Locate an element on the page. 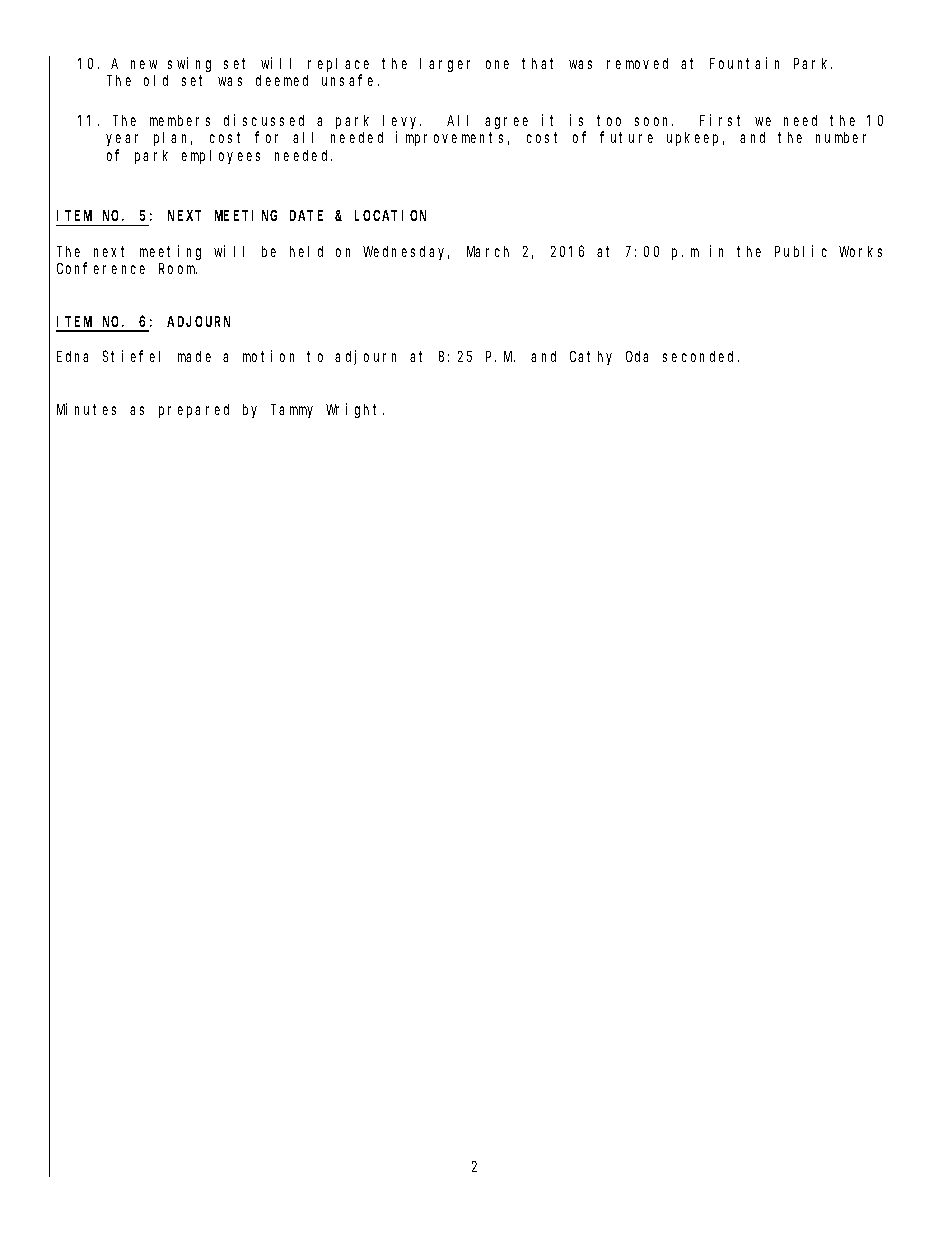 The height and width of the page is (1233, 952). held is located at coordinates (306, 251).
